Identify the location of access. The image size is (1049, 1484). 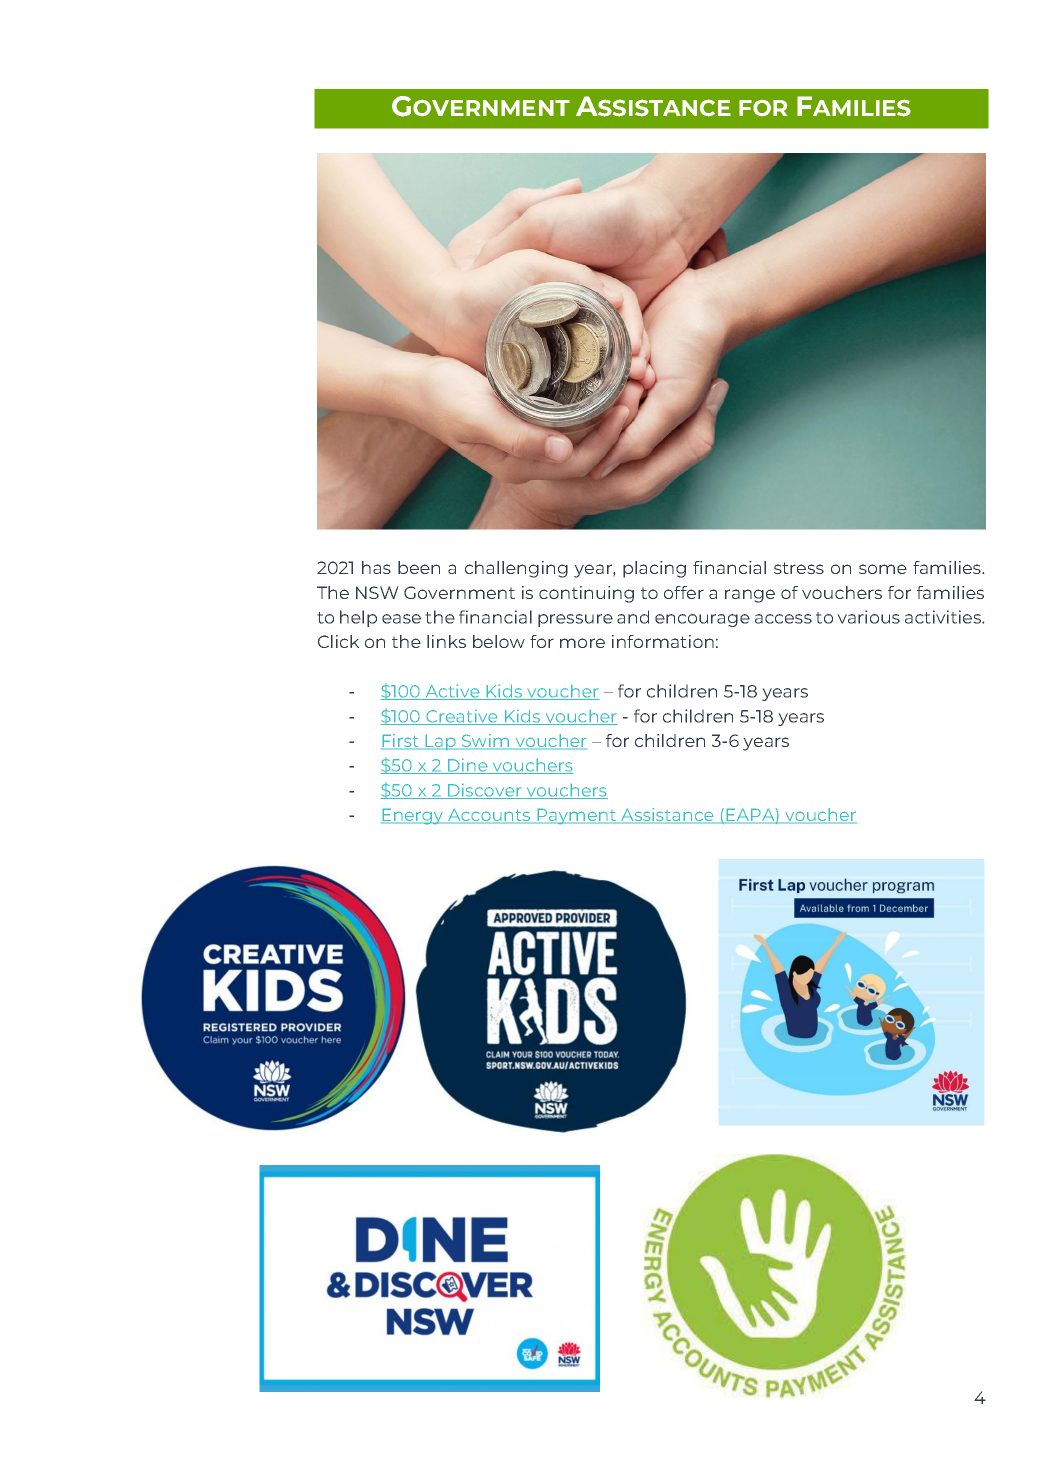
(783, 619).
